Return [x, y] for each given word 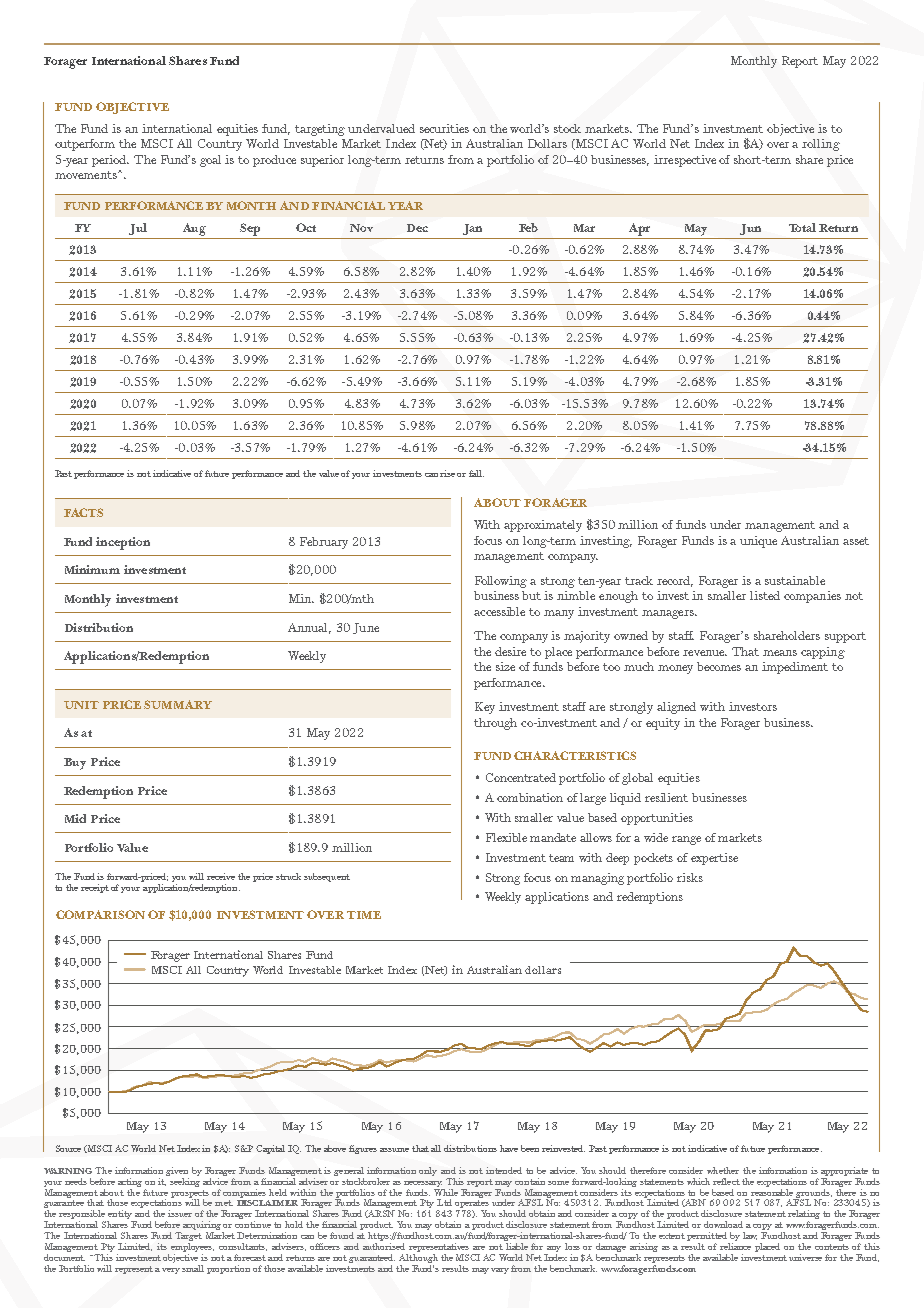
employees [192, 1247]
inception [123, 543]
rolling [821, 145]
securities [444, 128]
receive [221, 876]
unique [758, 542]
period [110, 161]
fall [476, 473]
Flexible [506, 837]
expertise [714, 859]
